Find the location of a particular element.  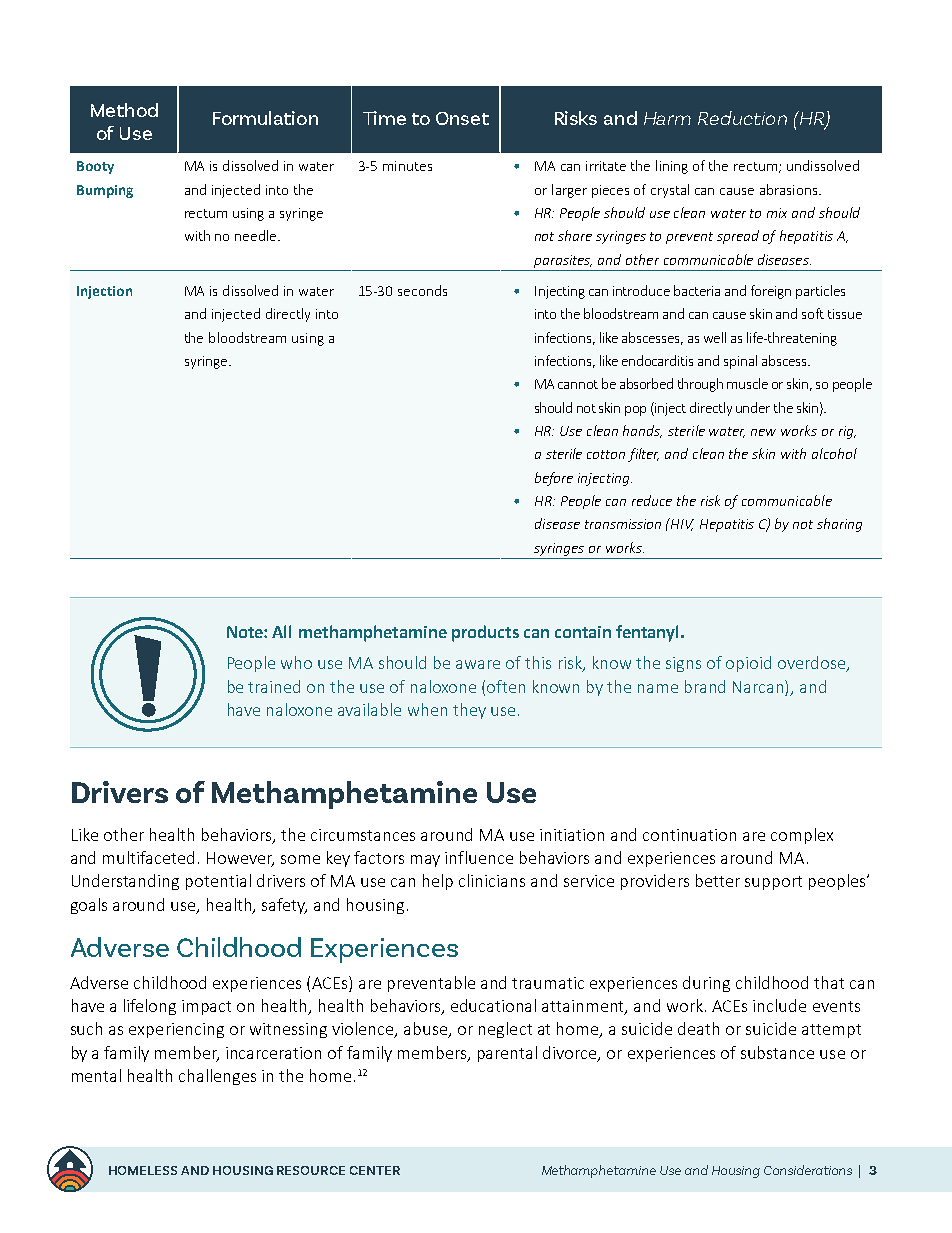

Onset is located at coordinates (462, 118).
